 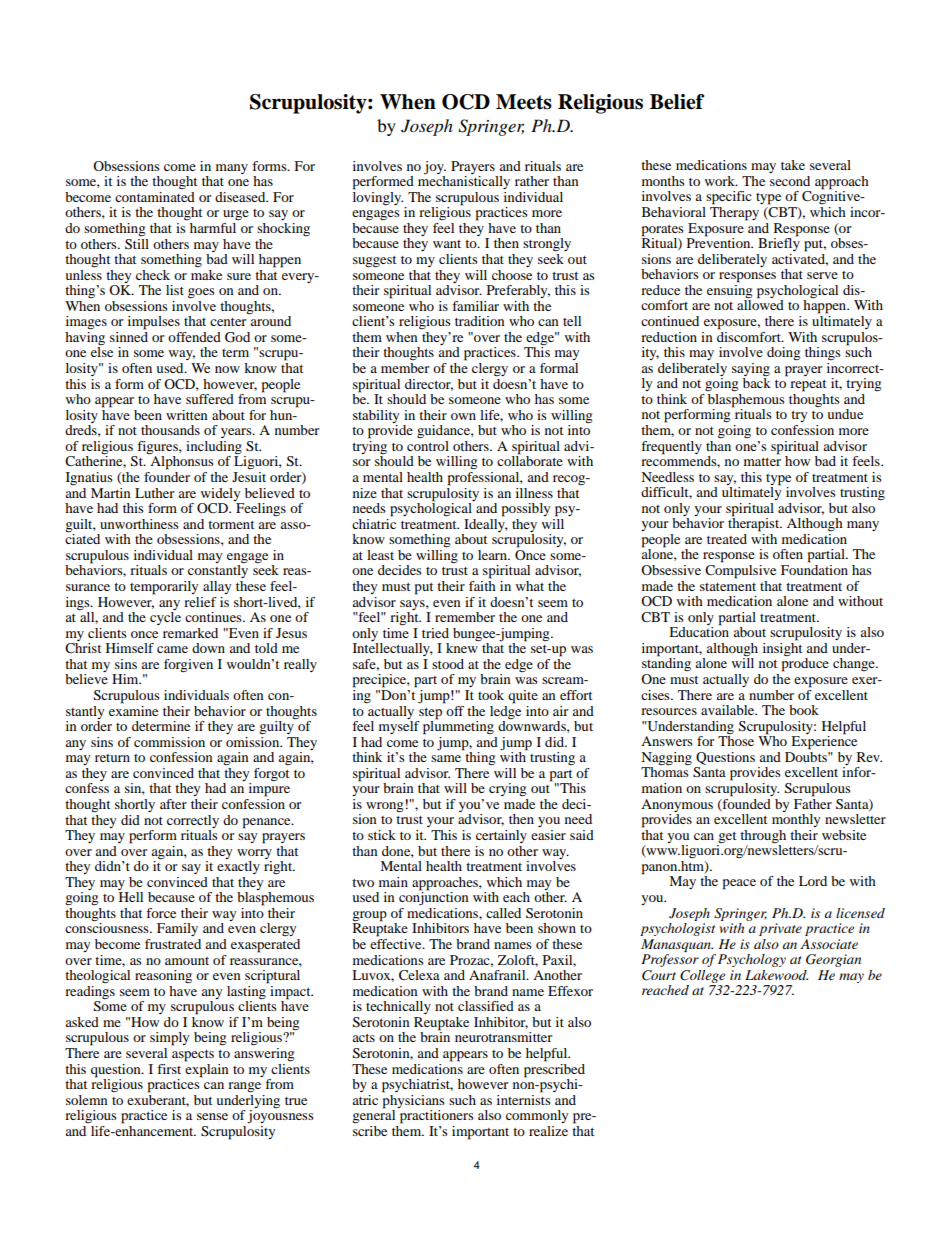 I want to click on tried, so click(x=435, y=633).
